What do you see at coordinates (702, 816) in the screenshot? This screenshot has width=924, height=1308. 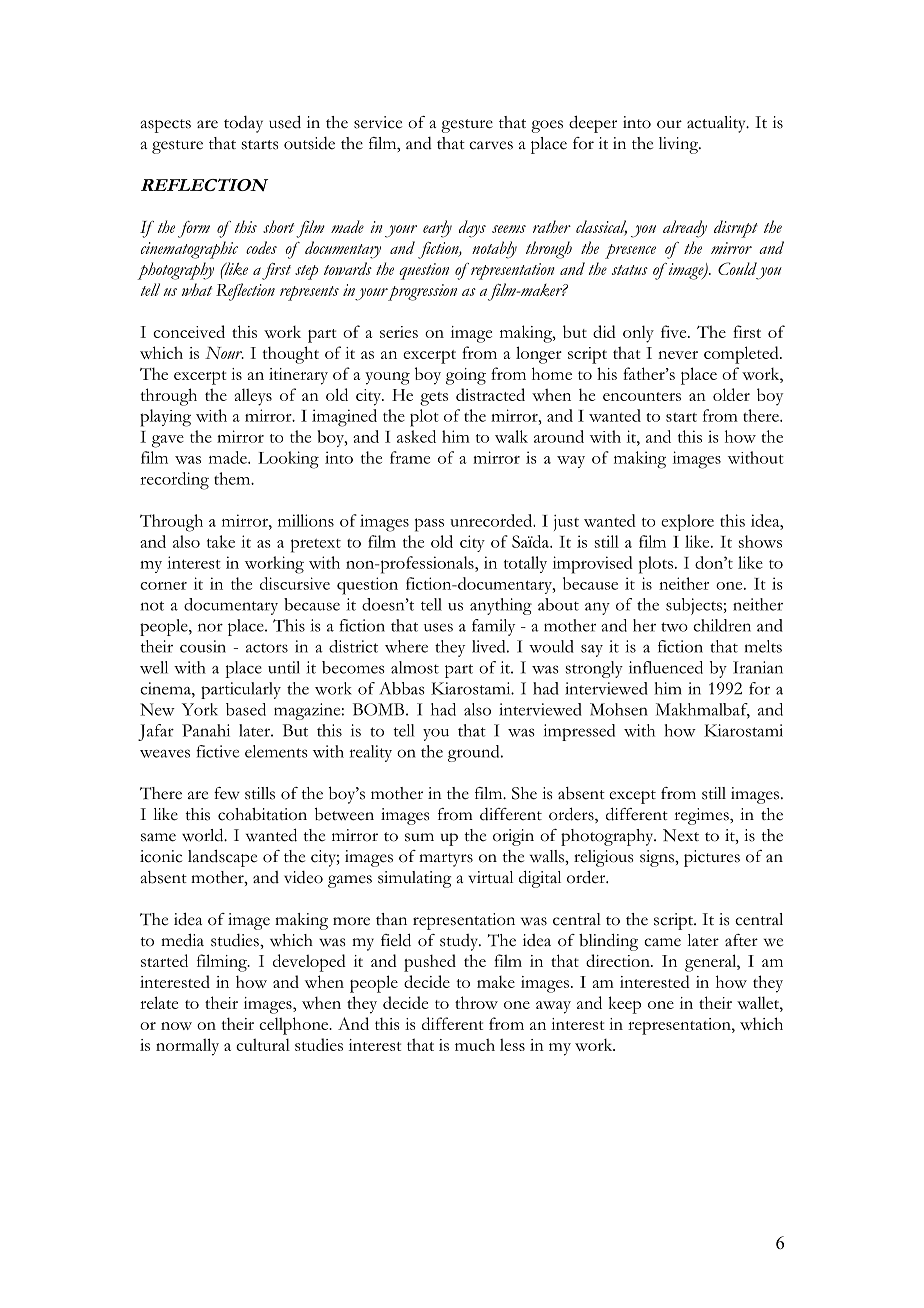 I see `regimes` at bounding box center [702, 816].
